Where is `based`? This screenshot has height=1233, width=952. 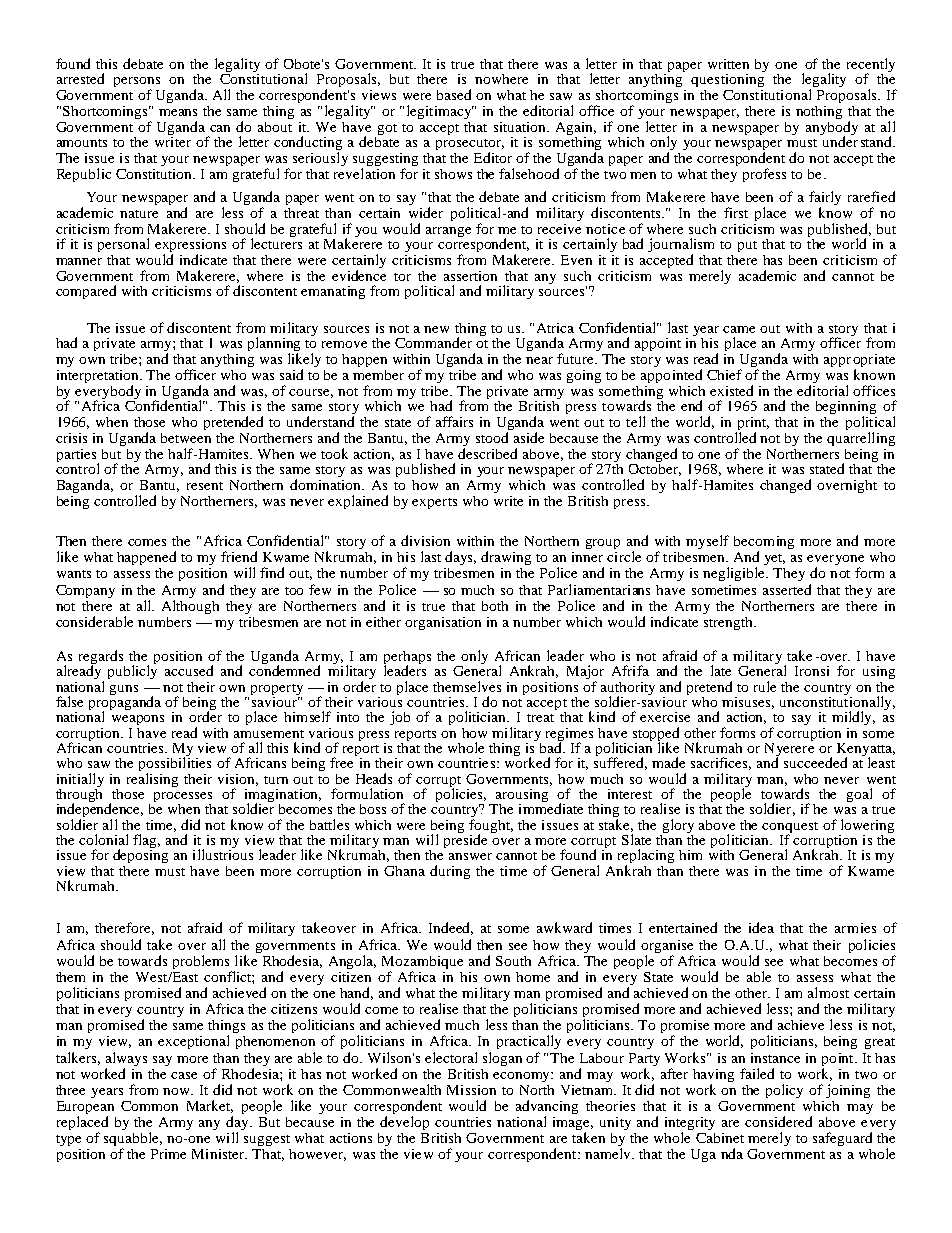
based is located at coordinates (454, 94).
